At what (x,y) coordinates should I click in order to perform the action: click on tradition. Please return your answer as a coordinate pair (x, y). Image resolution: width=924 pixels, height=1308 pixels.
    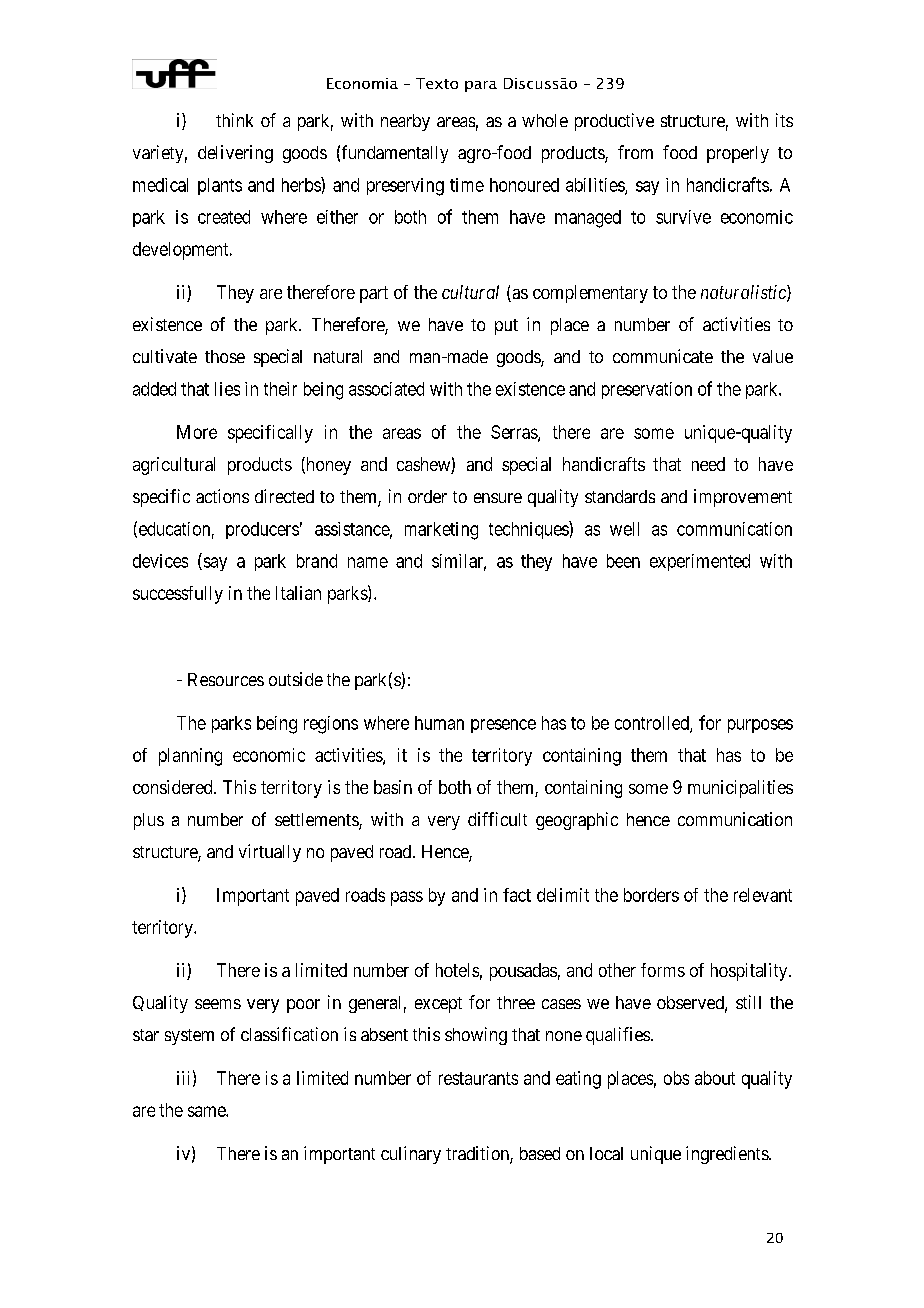
    Looking at the image, I should click on (478, 1154).
